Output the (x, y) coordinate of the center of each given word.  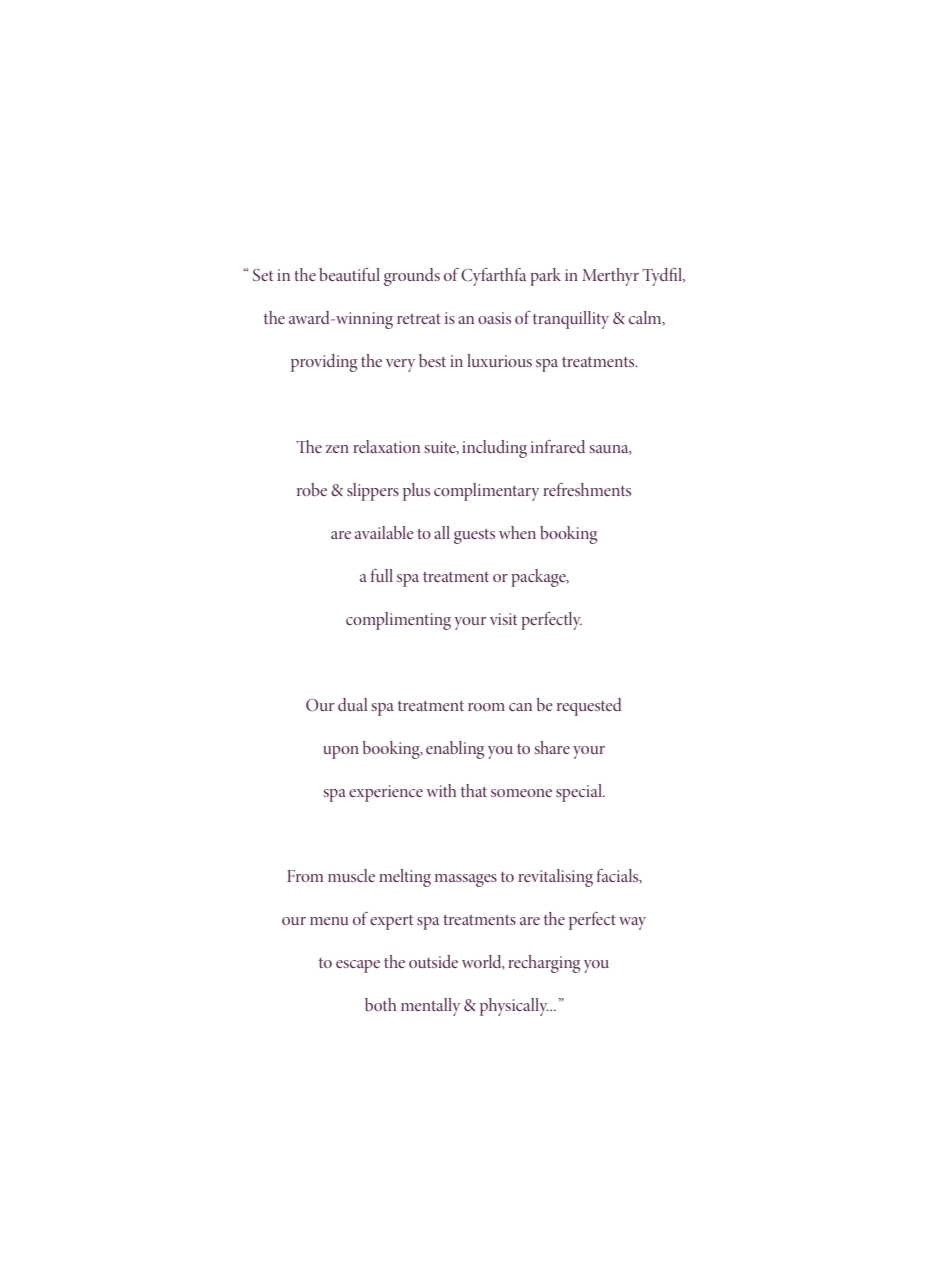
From (305, 876)
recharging (544, 964)
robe (312, 489)
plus (416, 492)
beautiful (349, 274)
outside (433, 961)
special (580, 793)
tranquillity (571, 320)
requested (589, 707)
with (441, 790)
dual (352, 704)
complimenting (398, 621)
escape (358, 966)
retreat (419, 319)
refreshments (587, 489)
